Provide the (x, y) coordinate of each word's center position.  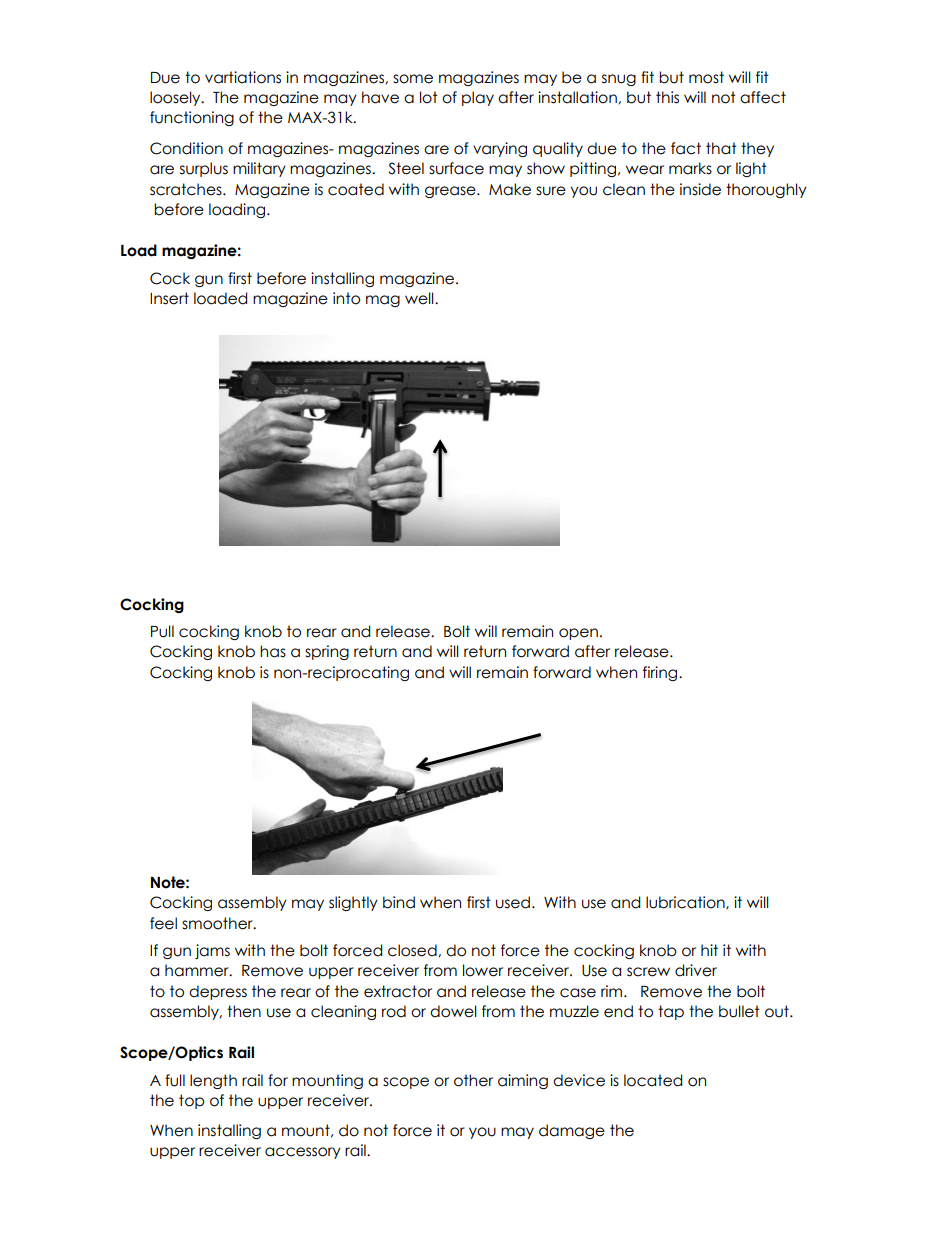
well (420, 298)
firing (661, 673)
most (706, 77)
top (191, 1101)
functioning (192, 118)
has (273, 651)
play (478, 98)
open (578, 634)
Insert (169, 298)
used (513, 902)
